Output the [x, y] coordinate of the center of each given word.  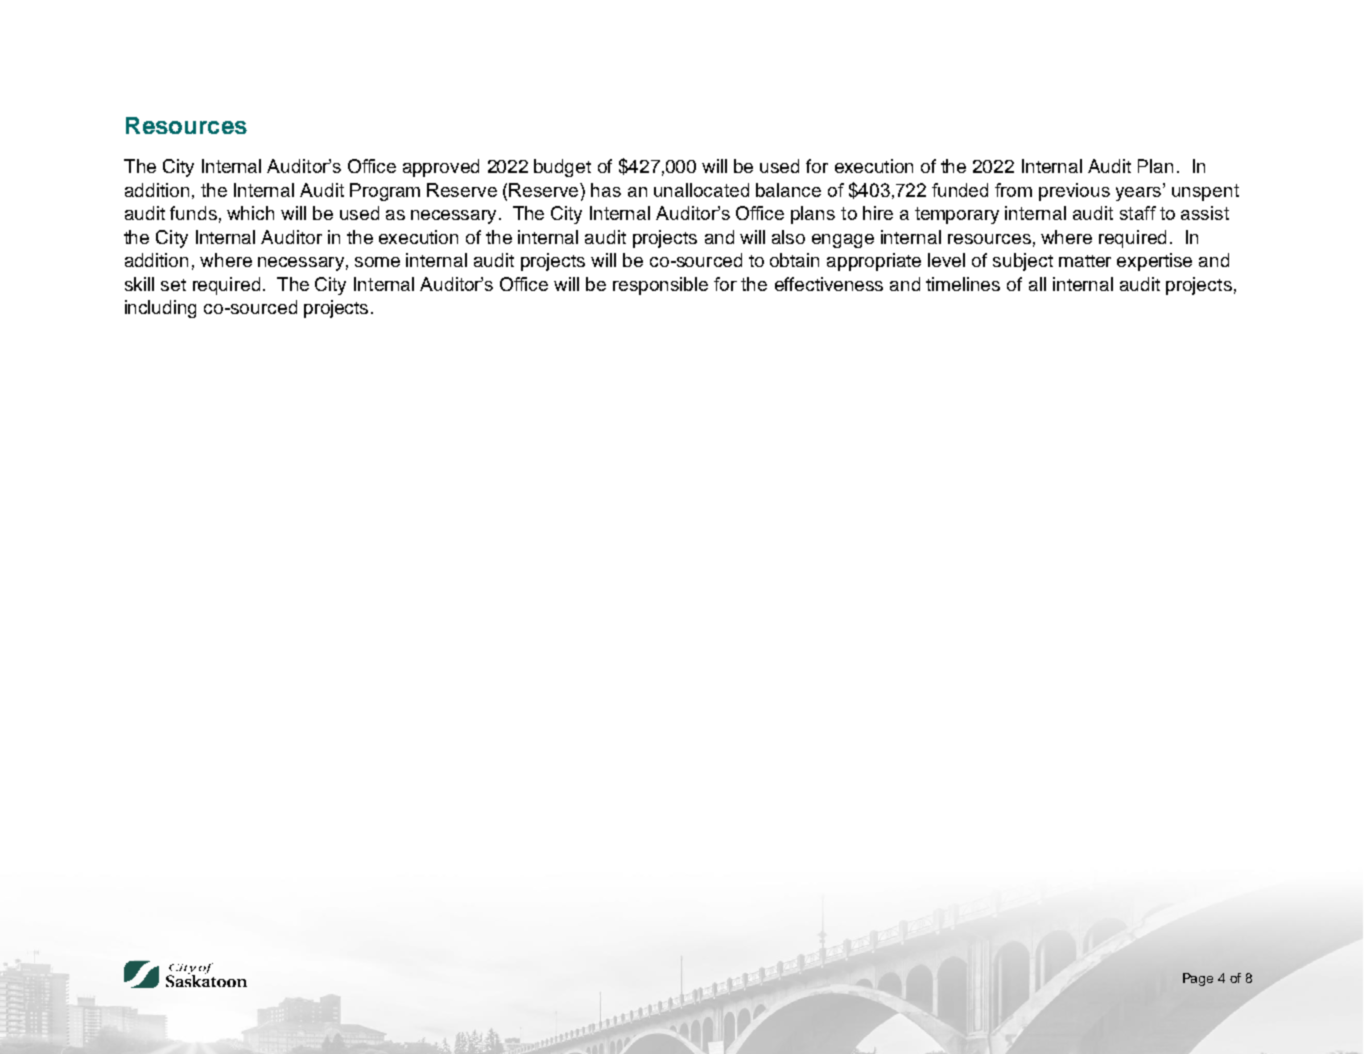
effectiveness [829, 284]
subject [1023, 262]
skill [139, 284]
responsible [660, 286]
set [173, 285]
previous [1074, 192]
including [160, 309]
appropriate [874, 262]
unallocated [701, 190]
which [250, 213]
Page [1198, 979]
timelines [963, 284]
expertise [1154, 262]
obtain [794, 260]
